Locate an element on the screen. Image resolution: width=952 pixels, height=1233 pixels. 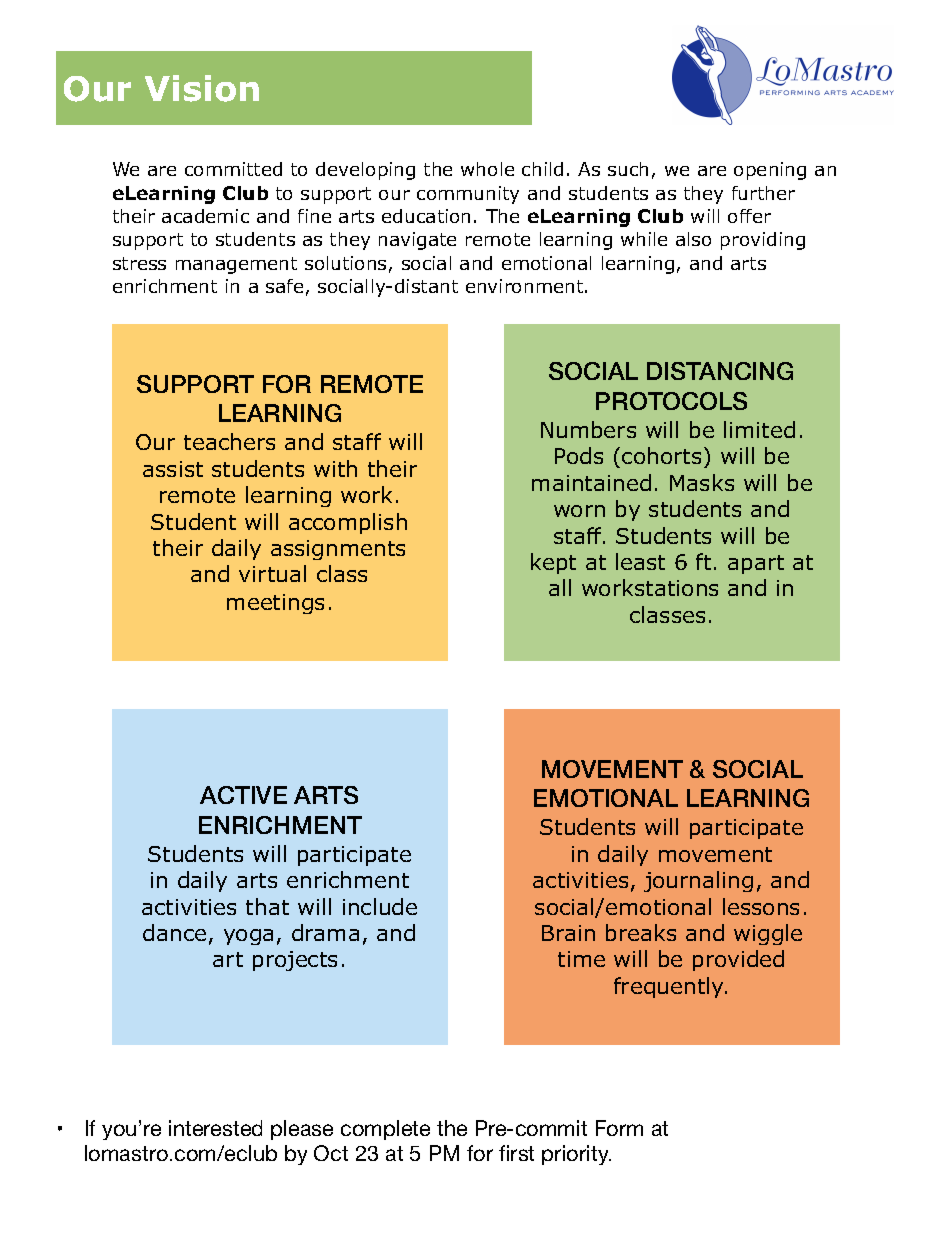
DISTANCING is located at coordinates (720, 371).
